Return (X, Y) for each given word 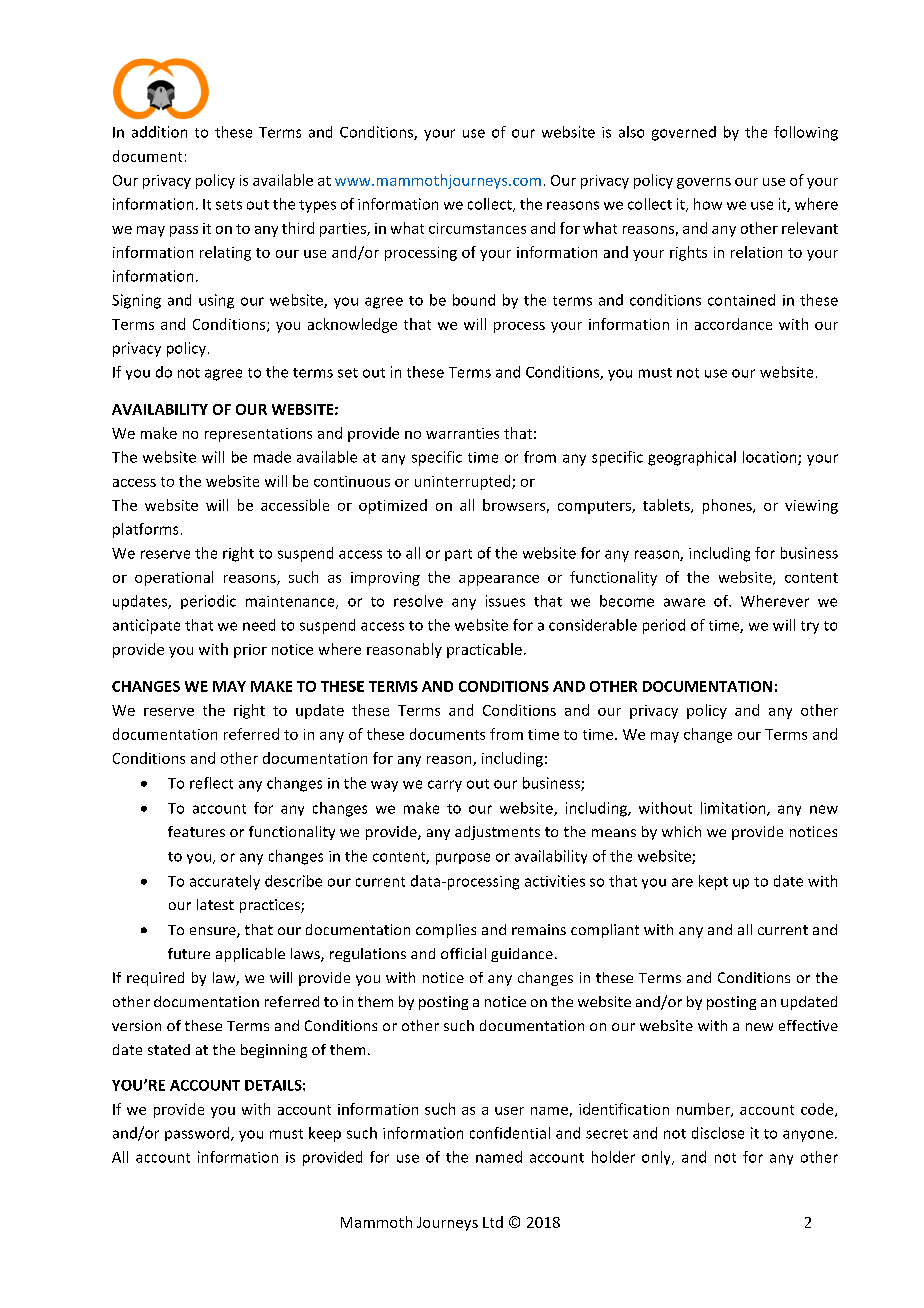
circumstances (477, 228)
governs (704, 183)
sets (229, 205)
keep (325, 1134)
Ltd (493, 1222)
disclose (718, 1133)
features (196, 831)
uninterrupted (464, 482)
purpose (463, 859)
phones (728, 506)
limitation (734, 809)
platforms (145, 530)
